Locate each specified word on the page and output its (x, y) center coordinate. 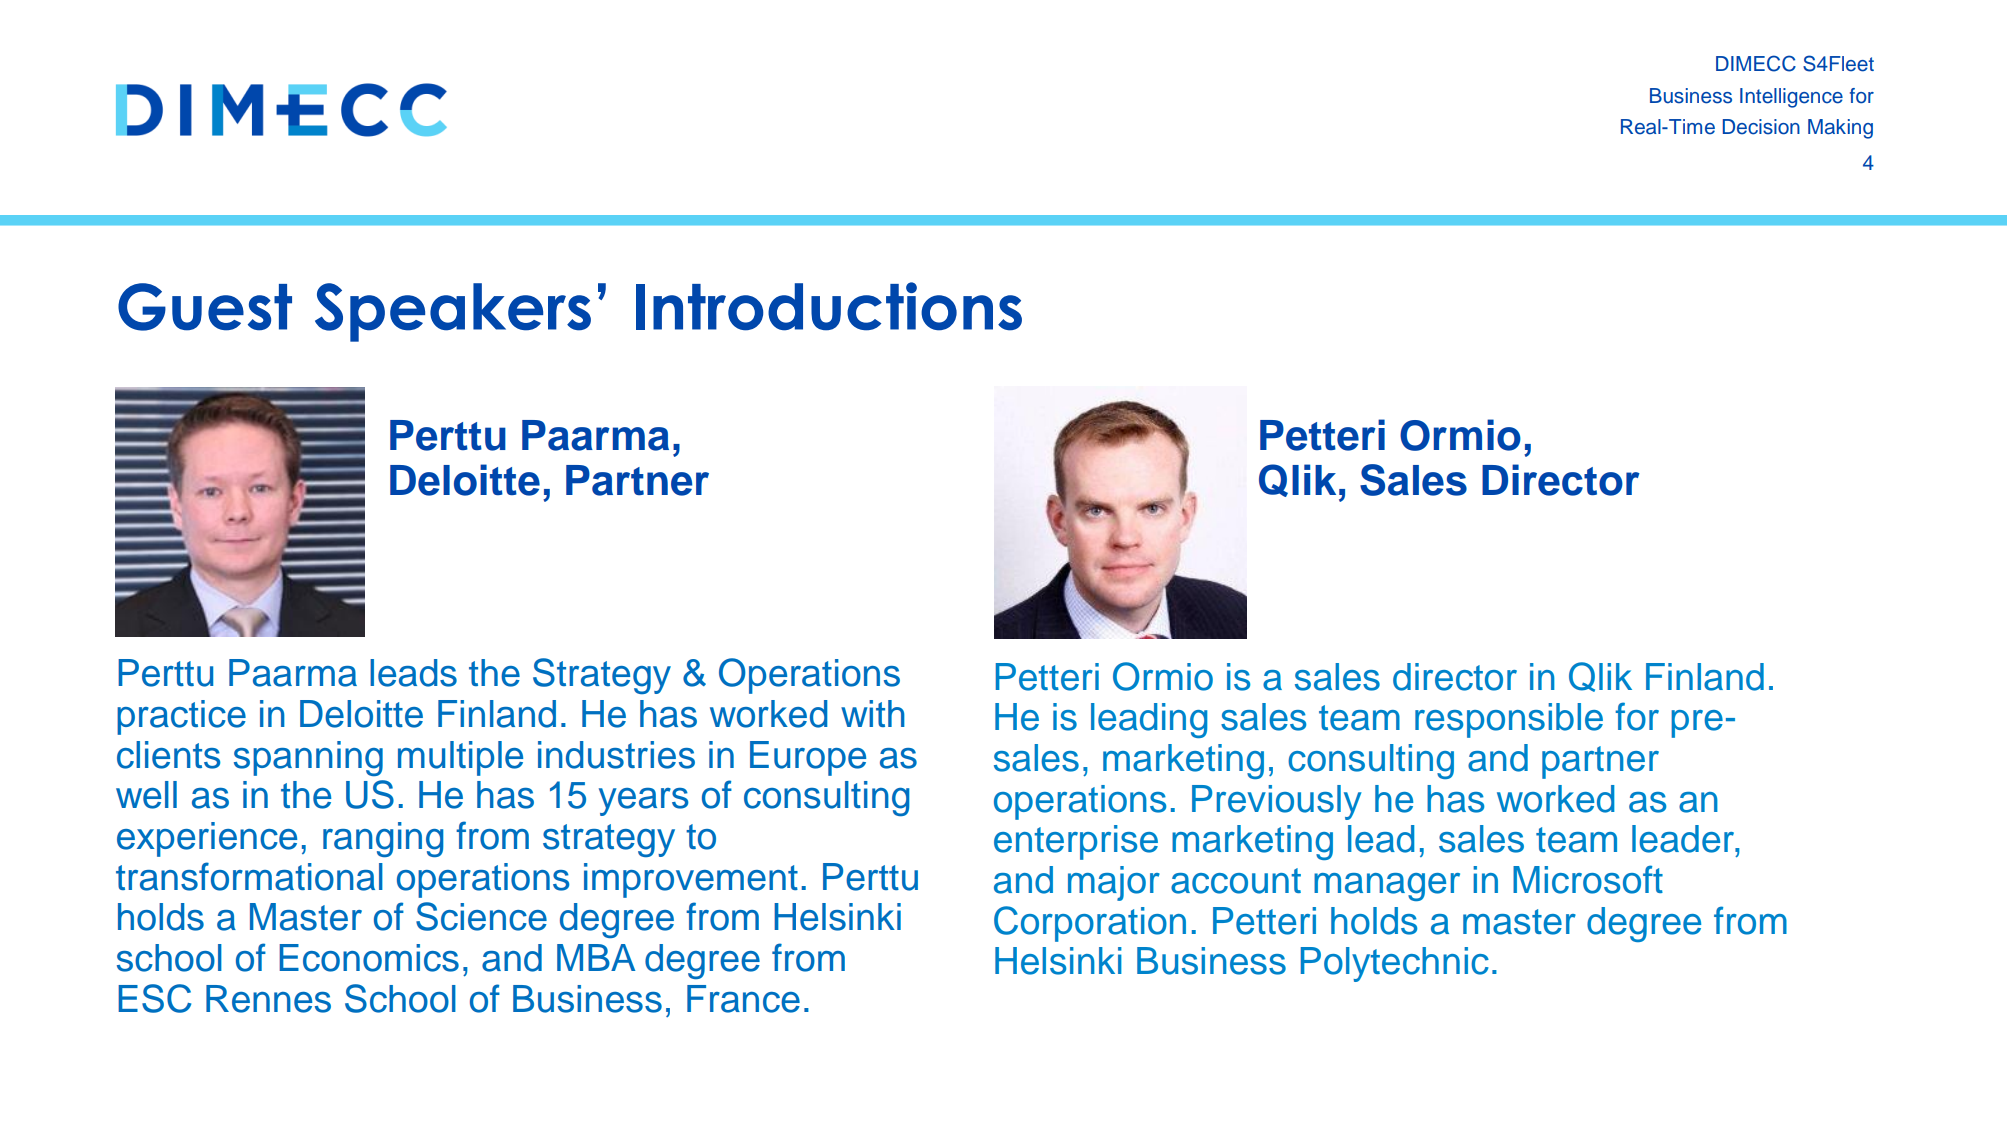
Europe (808, 758)
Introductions (829, 306)
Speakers (453, 312)
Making (1840, 129)
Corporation (1090, 924)
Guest (205, 307)
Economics (369, 958)
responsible (1509, 720)
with (873, 713)
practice (181, 717)
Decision (1761, 127)
